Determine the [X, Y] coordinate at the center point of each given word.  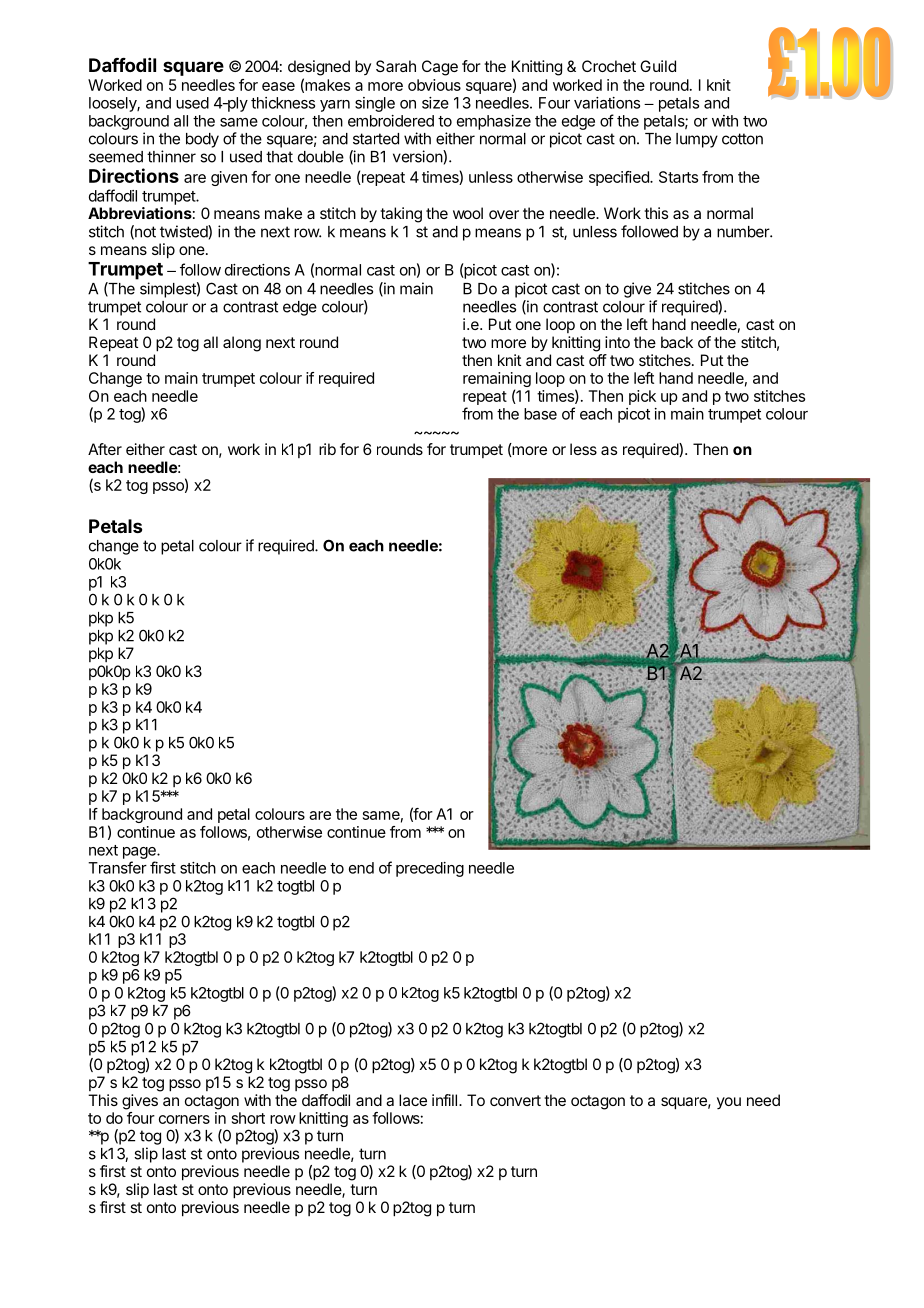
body [202, 140]
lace [413, 1100]
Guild [658, 66]
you [729, 1103]
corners [184, 1119]
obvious [434, 85]
